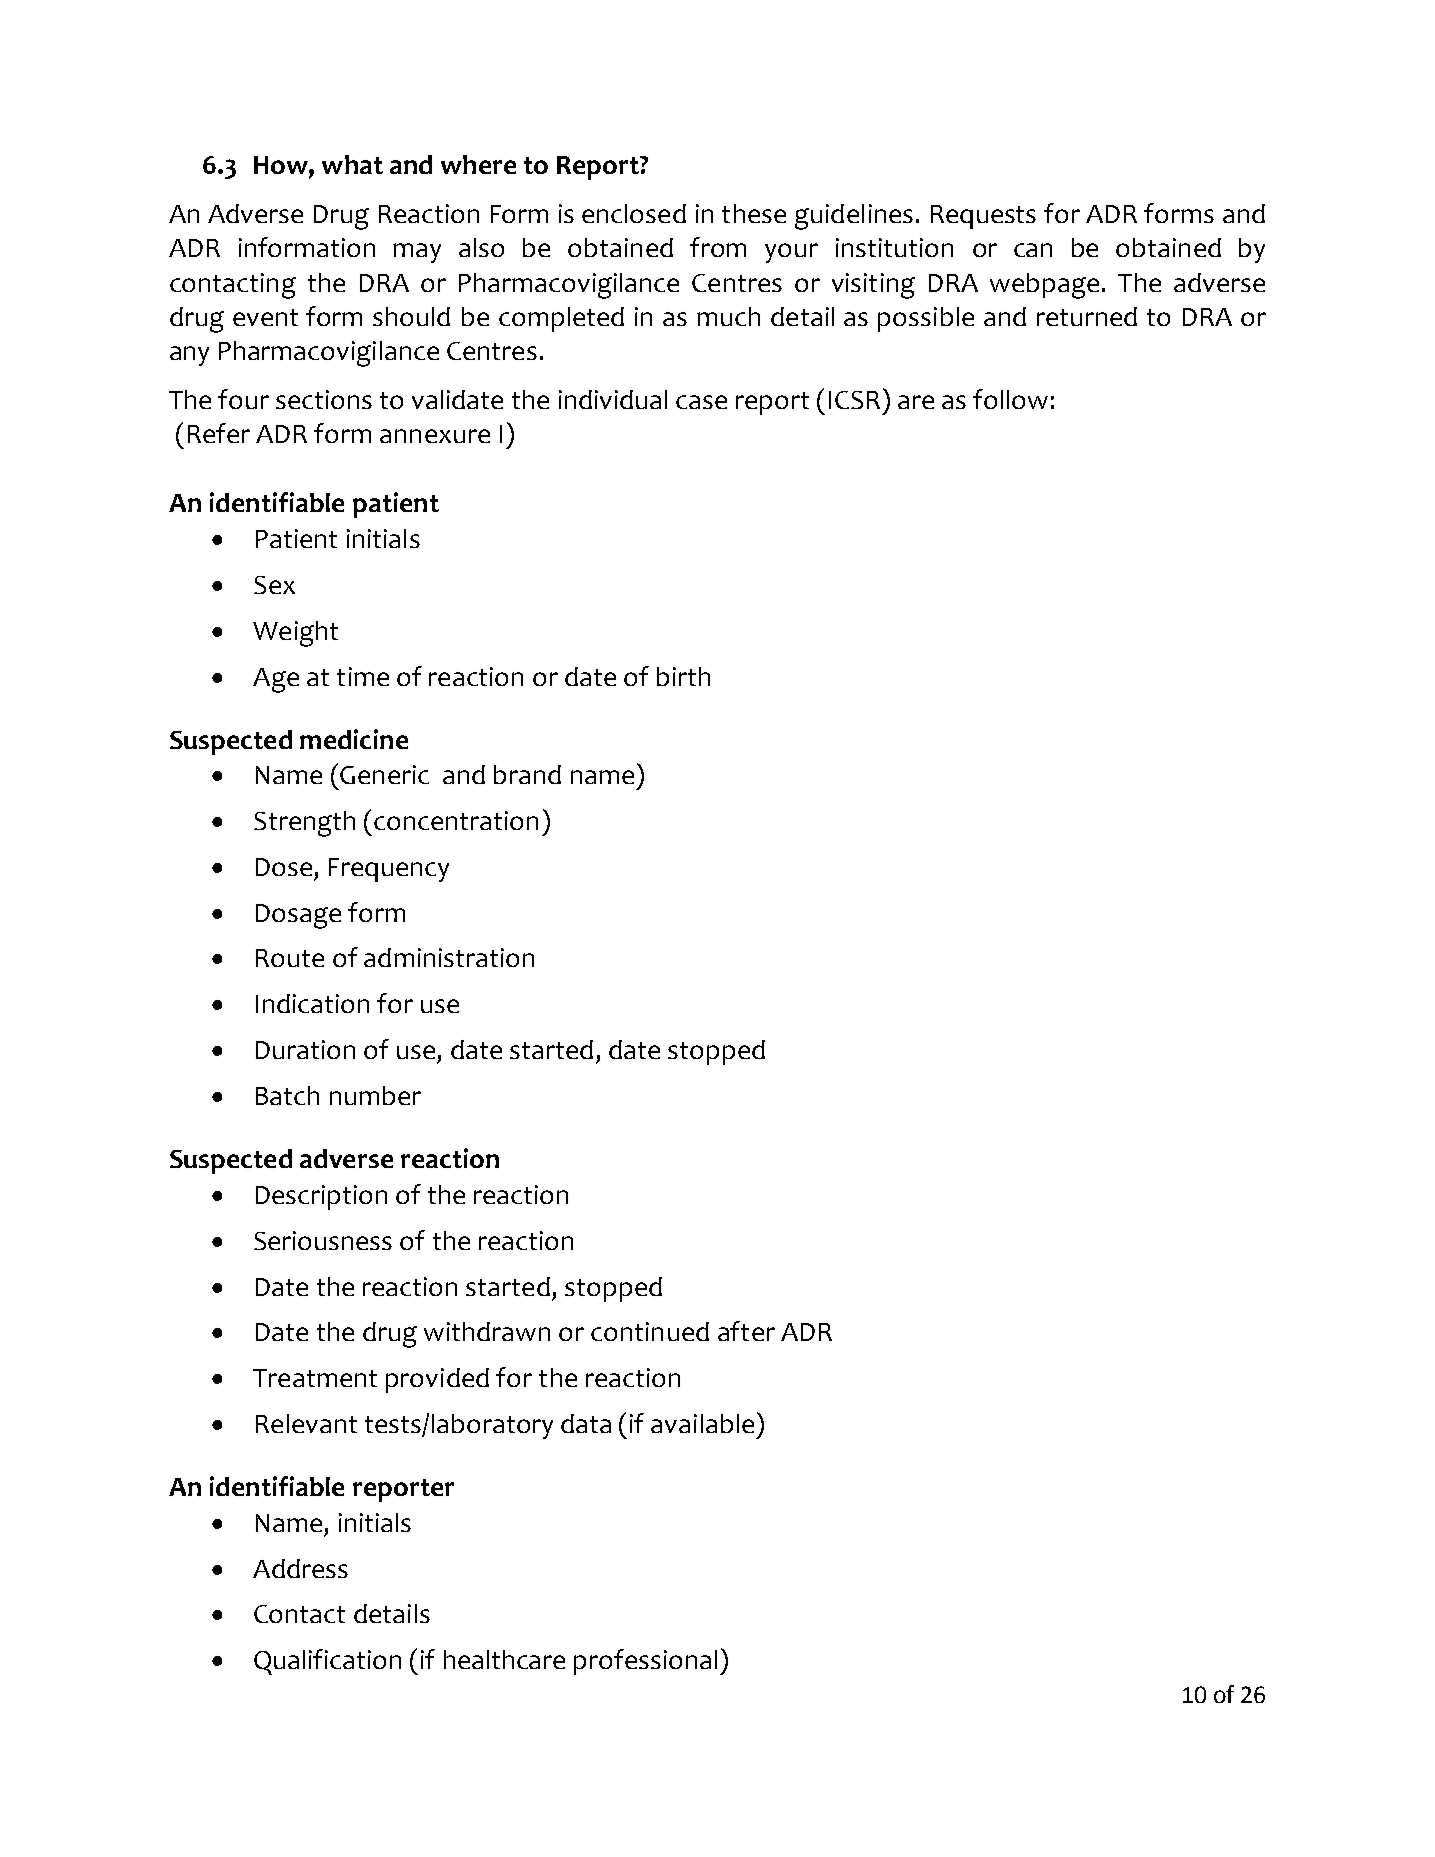 Image resolution: width=1435 pixels, height=1857 pixels. What do you see at coordinates (300, 1568) in the document?
I see `Address` at bounding box center [300, 1568].
